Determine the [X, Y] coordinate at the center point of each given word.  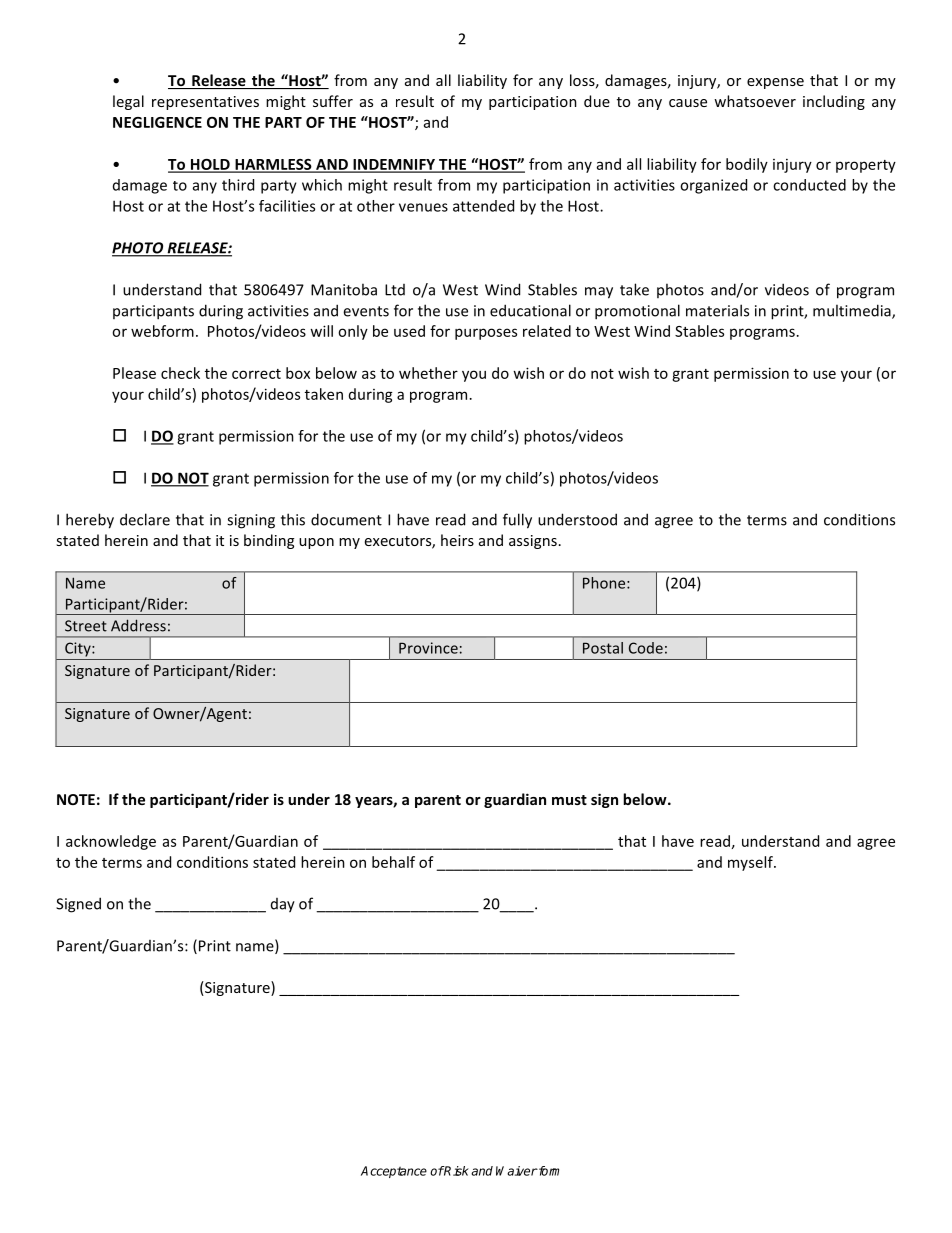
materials [717, 310]
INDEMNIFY [394, 165]
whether [428, 373]
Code [646, 648]
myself [751, 863]
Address [138, 625]
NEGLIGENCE [157, 122]
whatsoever [755, 101]
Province [428, 648]
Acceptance [394, 1172]
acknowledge [111, 842]
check [180, 373]
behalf [393, 862]
